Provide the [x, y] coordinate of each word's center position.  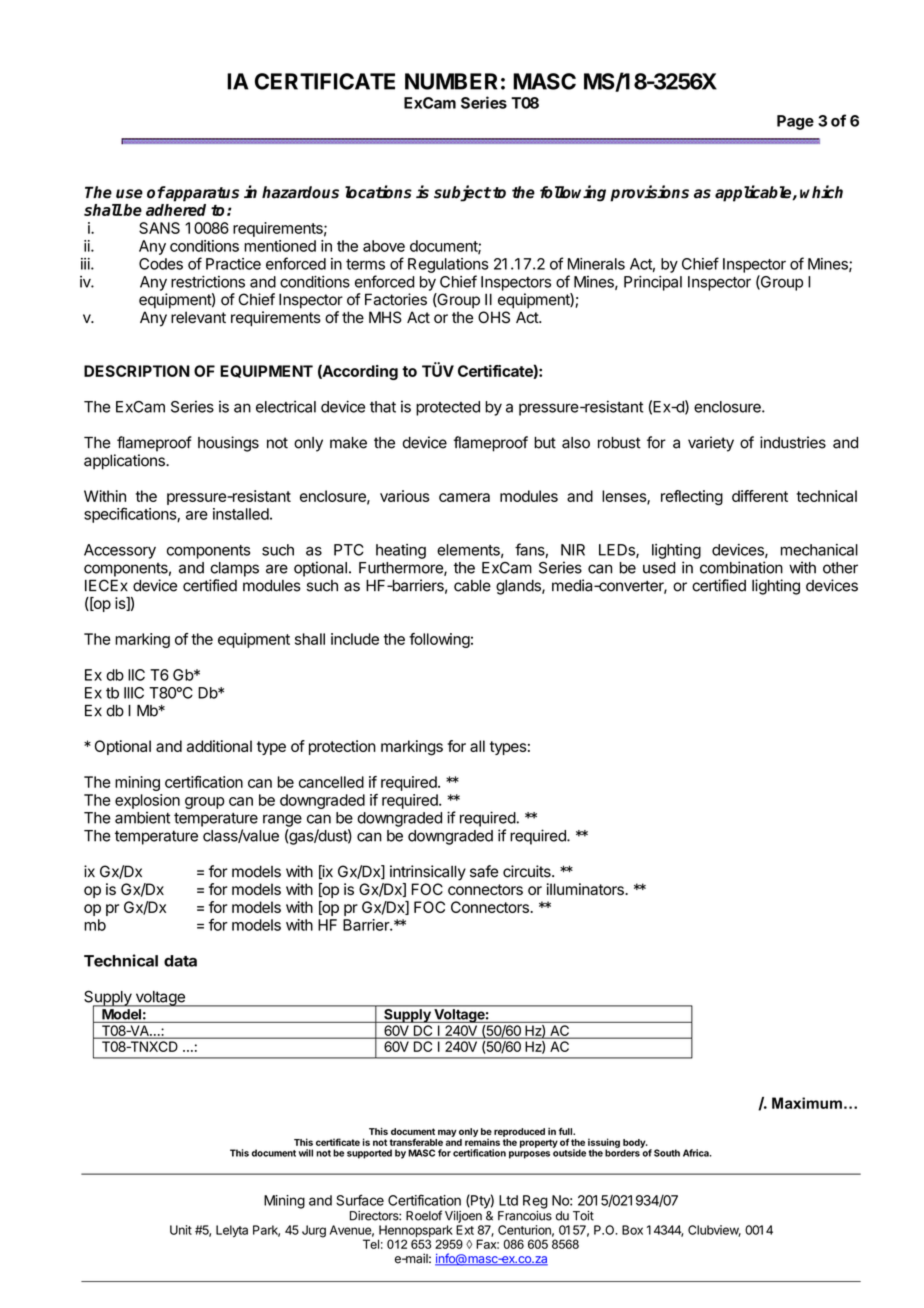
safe [484, 871]
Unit [181, 1230]
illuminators [586, 889]
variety [711, 444]
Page [795, 122]
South [667, 1153]
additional [219, 746]
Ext [465, 1230]
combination [741, 567]
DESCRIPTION [137, 371]
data [180, 961]
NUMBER [451, 81]
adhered [176, 210]
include [355, 639]
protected [448, 408]
